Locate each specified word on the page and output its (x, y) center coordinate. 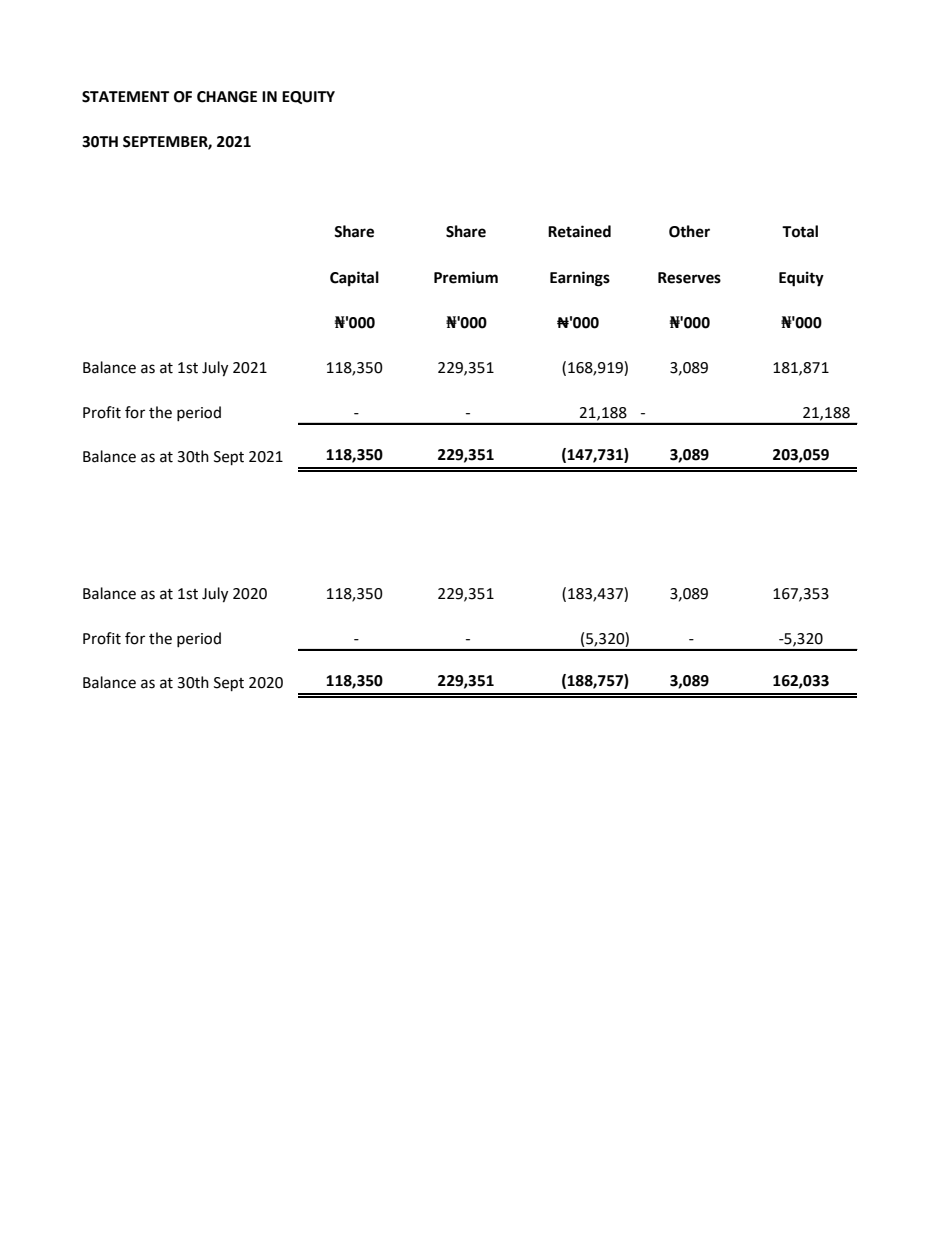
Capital (354, 279)
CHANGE (227, 97)
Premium (466, 277)
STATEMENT (125, 97)
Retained (579, 231)
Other (689, 231)
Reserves (689, 278)
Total (800, 231)
